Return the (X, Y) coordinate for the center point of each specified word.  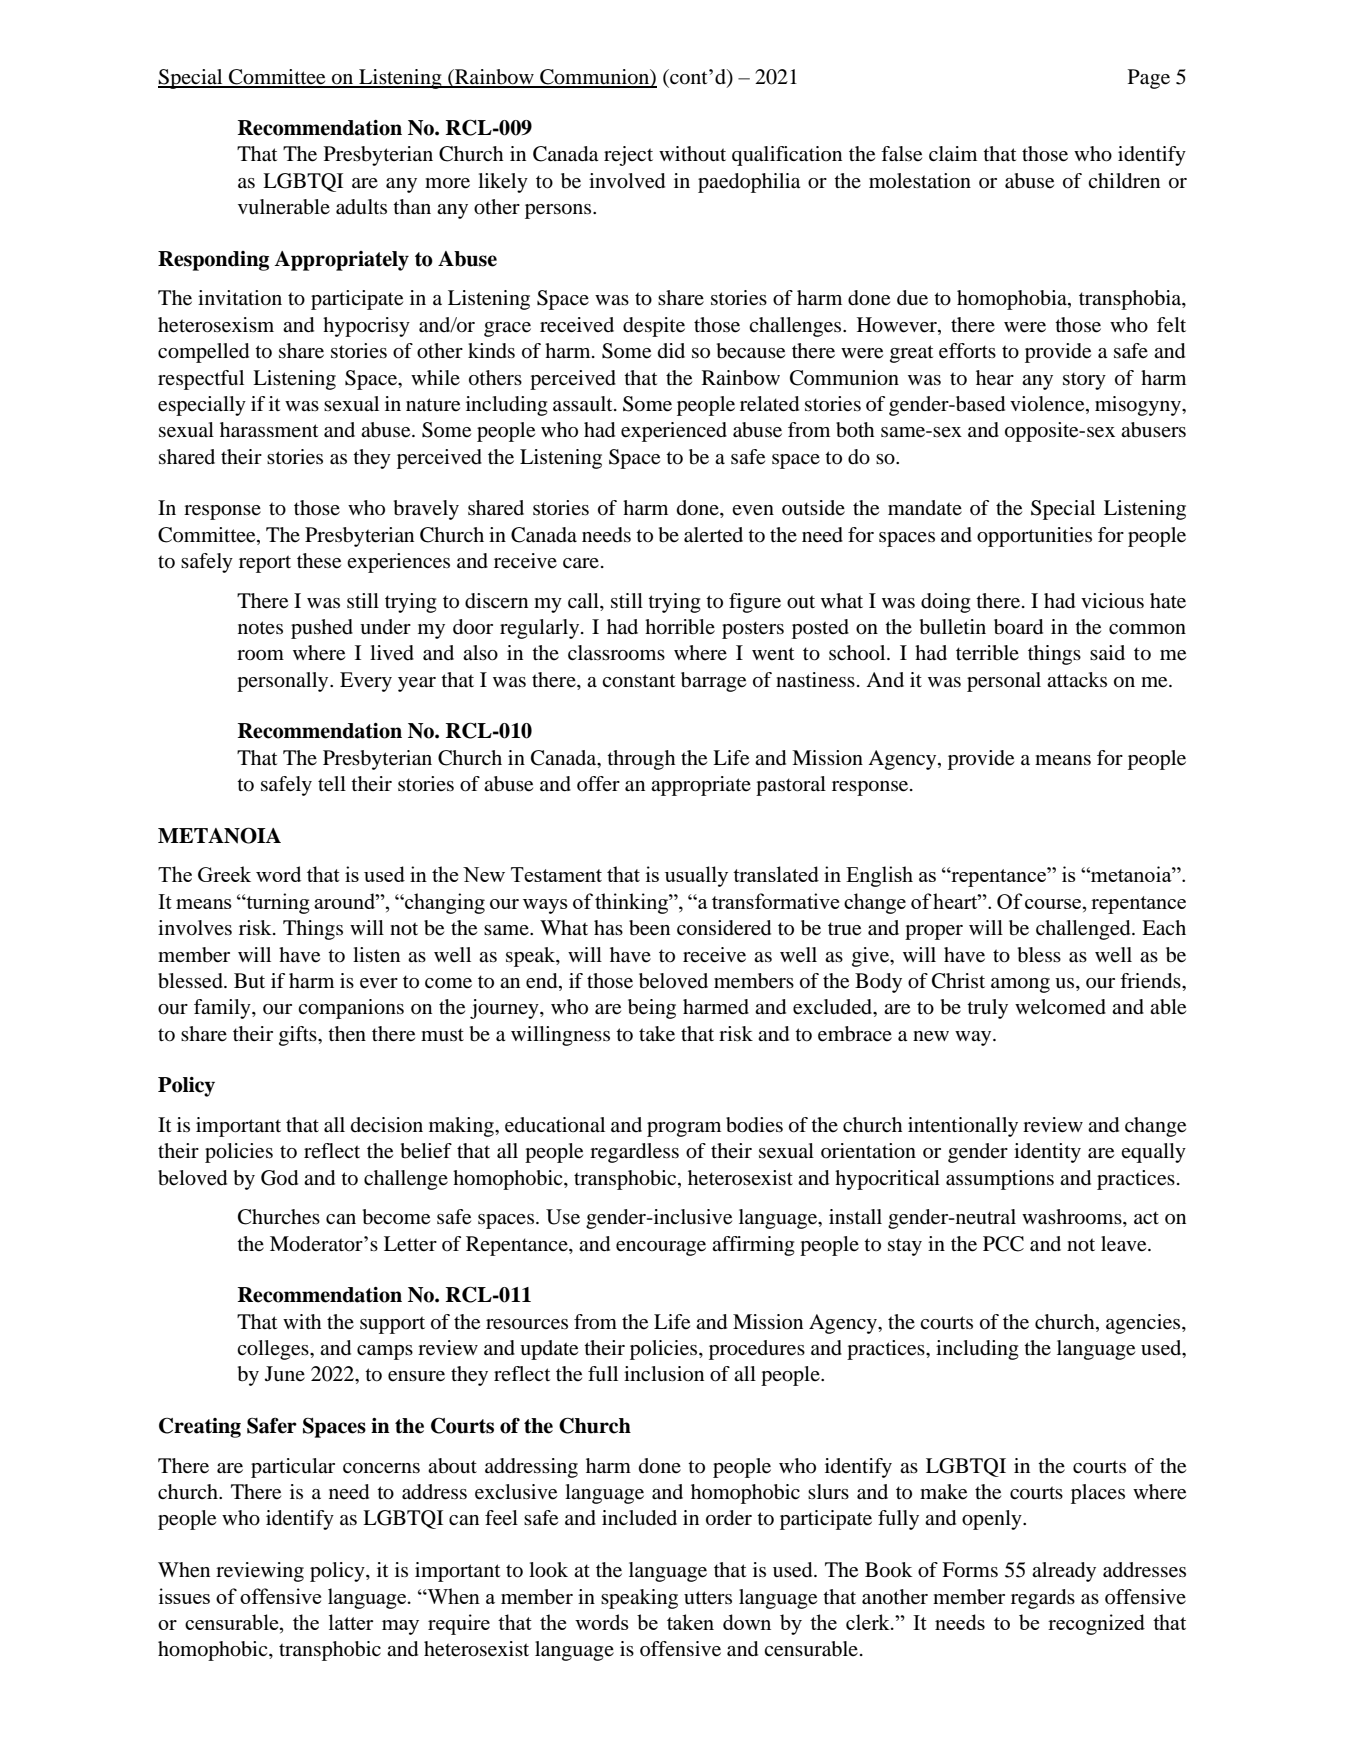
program (684, 1129)
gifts (299, 1036)
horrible (680, 627)
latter (351, 1622)
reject (628, 156)
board (1018, 627)
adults (361, 207)
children (1124, 181)
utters (708, 1597)
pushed (322, 629)
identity (1047, 1153)
